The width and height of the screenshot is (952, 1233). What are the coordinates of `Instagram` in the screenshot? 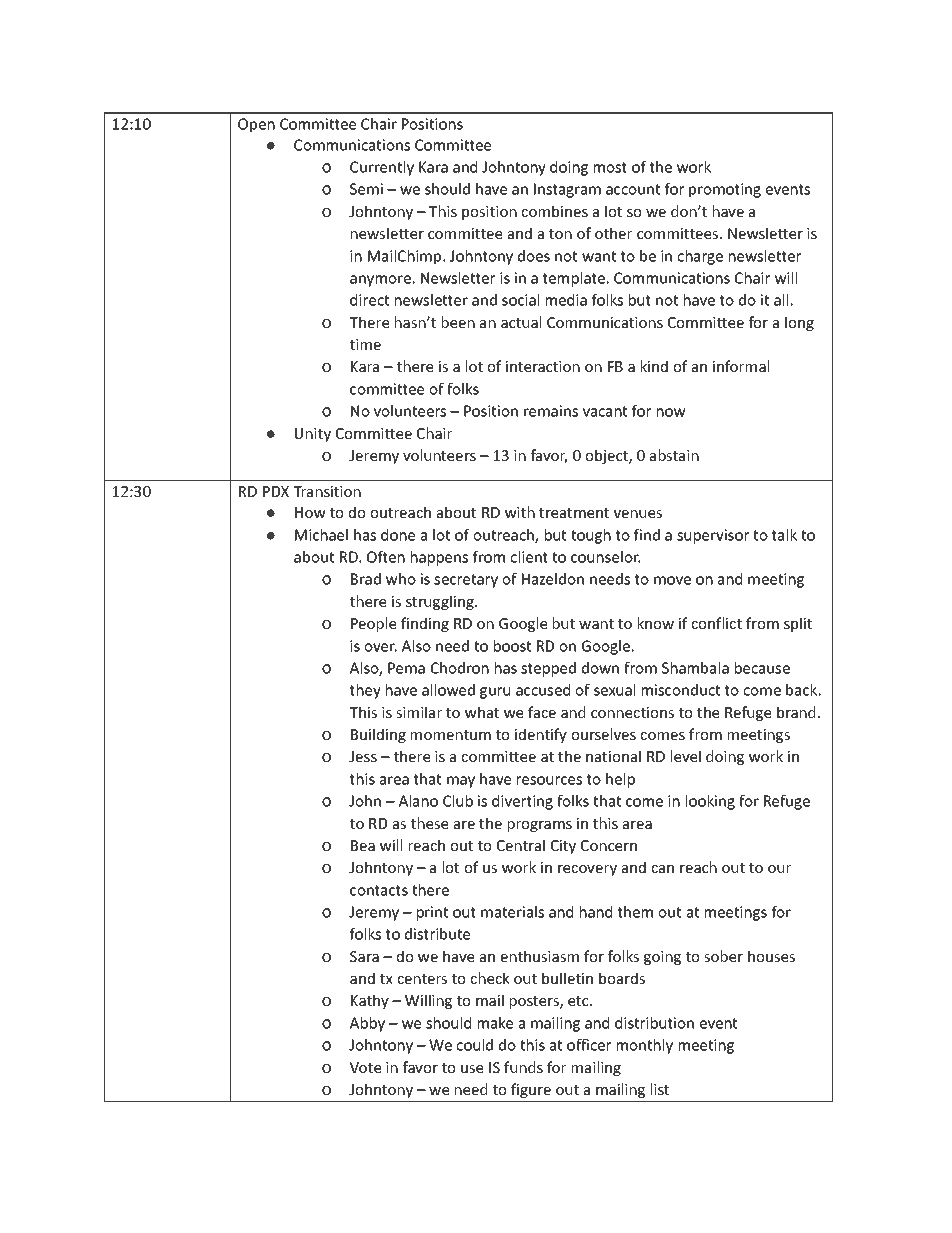 It's located at (567, 190).
